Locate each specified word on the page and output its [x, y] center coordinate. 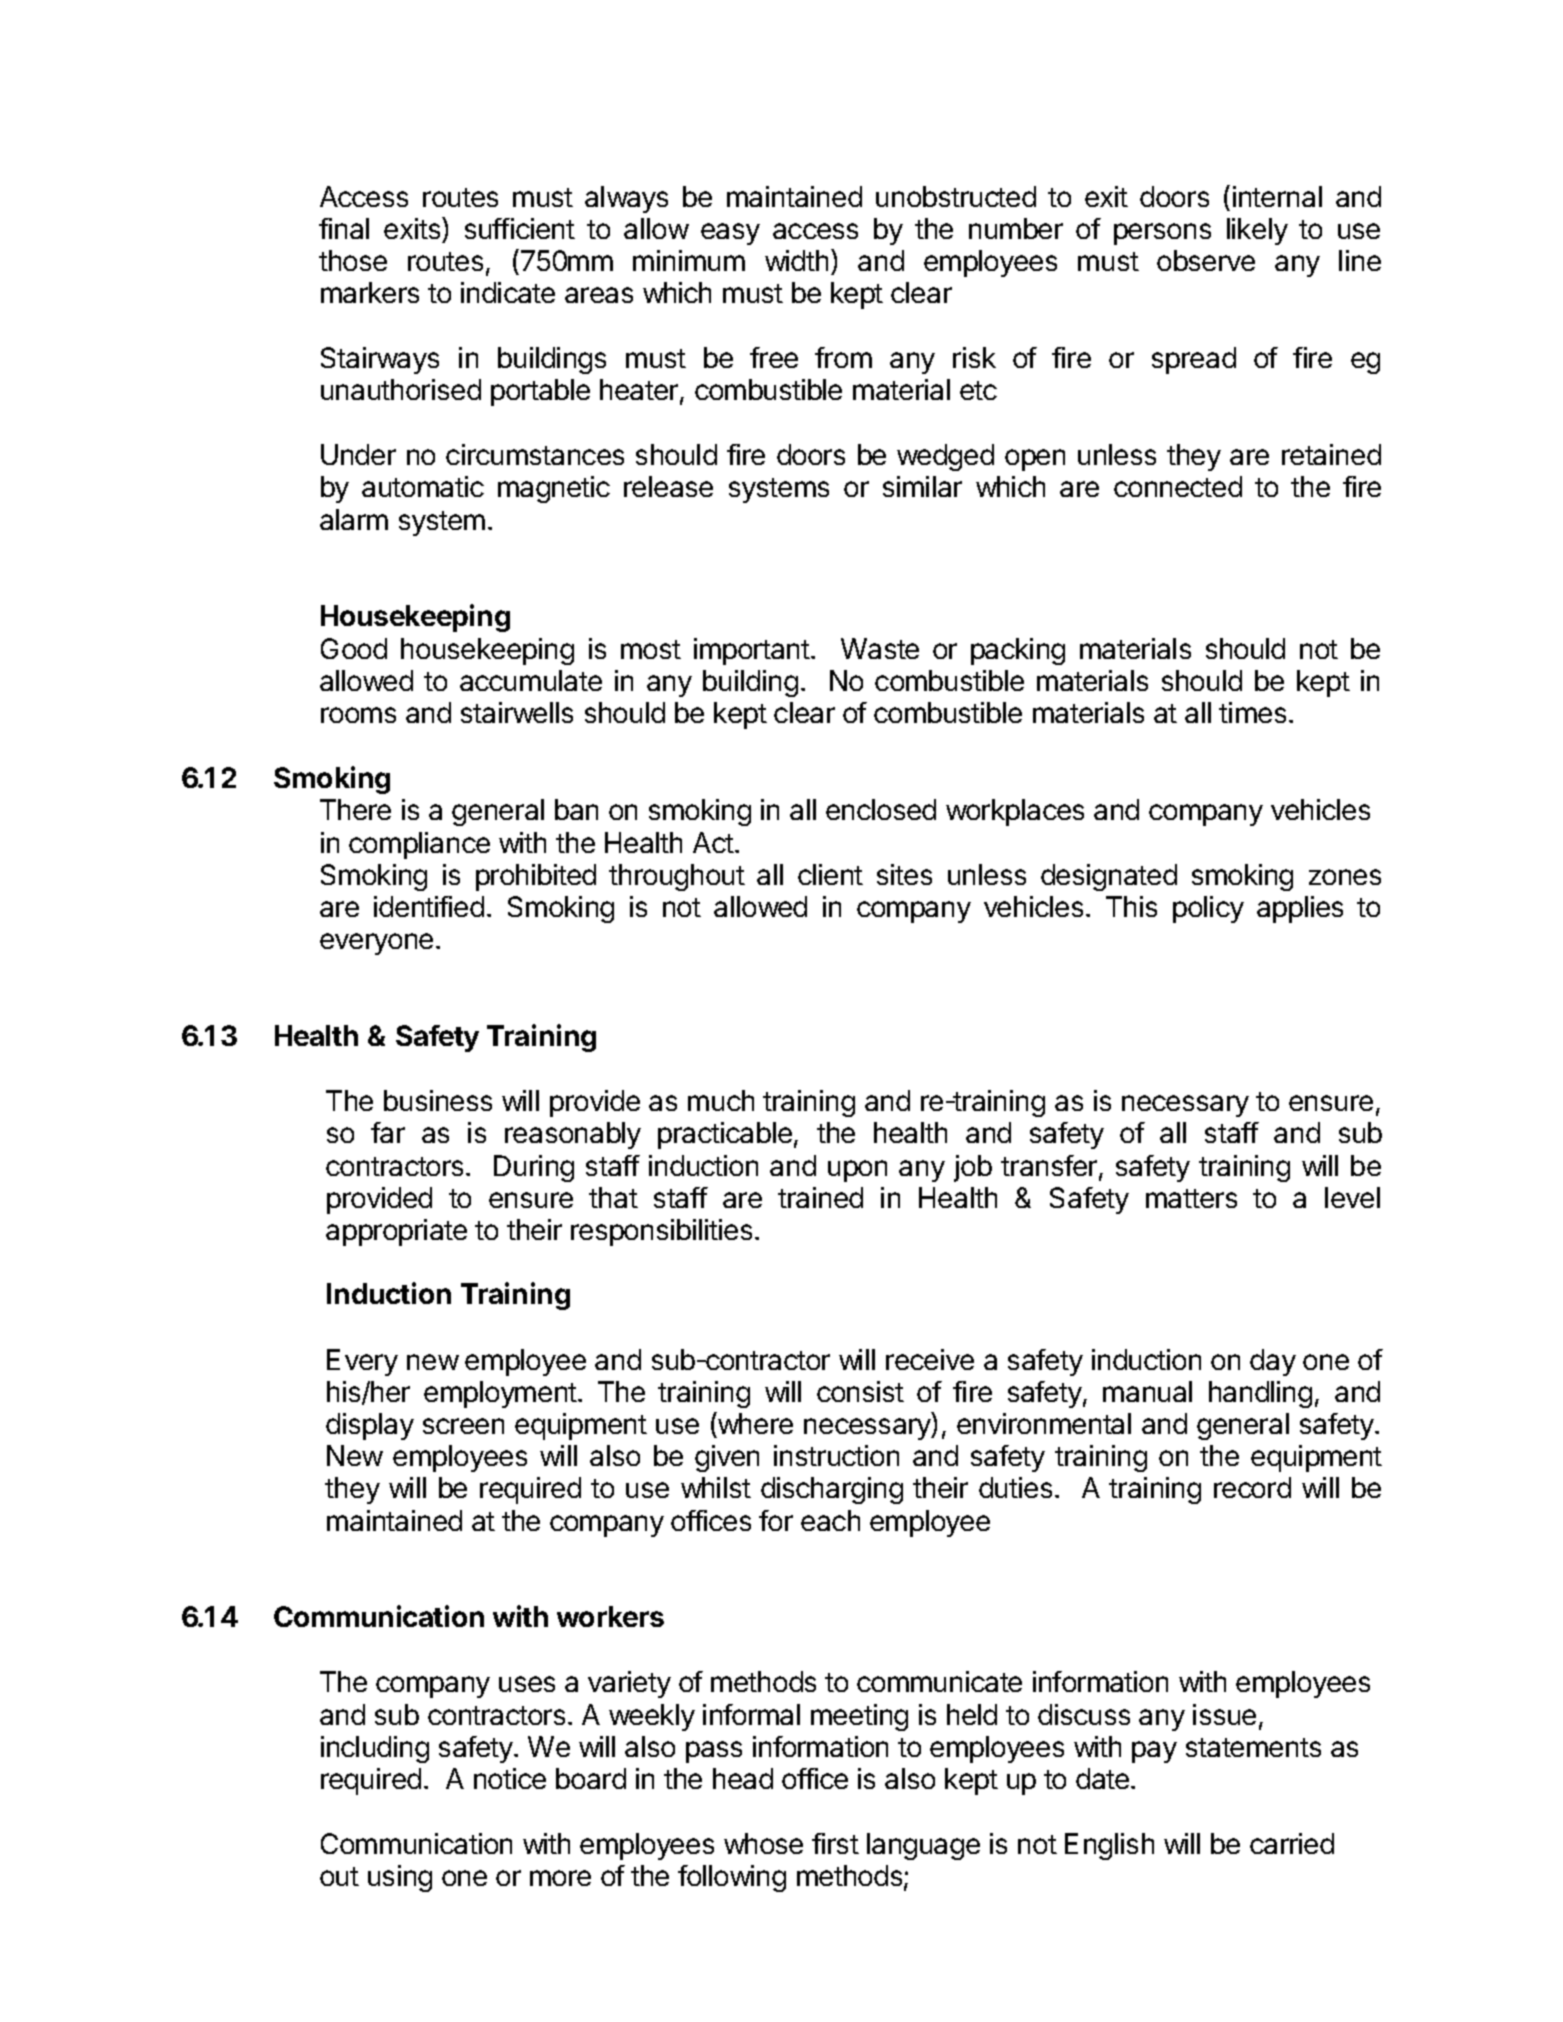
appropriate [396, 1232]
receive [930, 1359]
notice [510, 1778]
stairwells [517, 712]
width [796, 260]
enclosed [881, 809]
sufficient [520, 228]
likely [1257, 231]
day [1273, 1362]
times [1252, 712]
